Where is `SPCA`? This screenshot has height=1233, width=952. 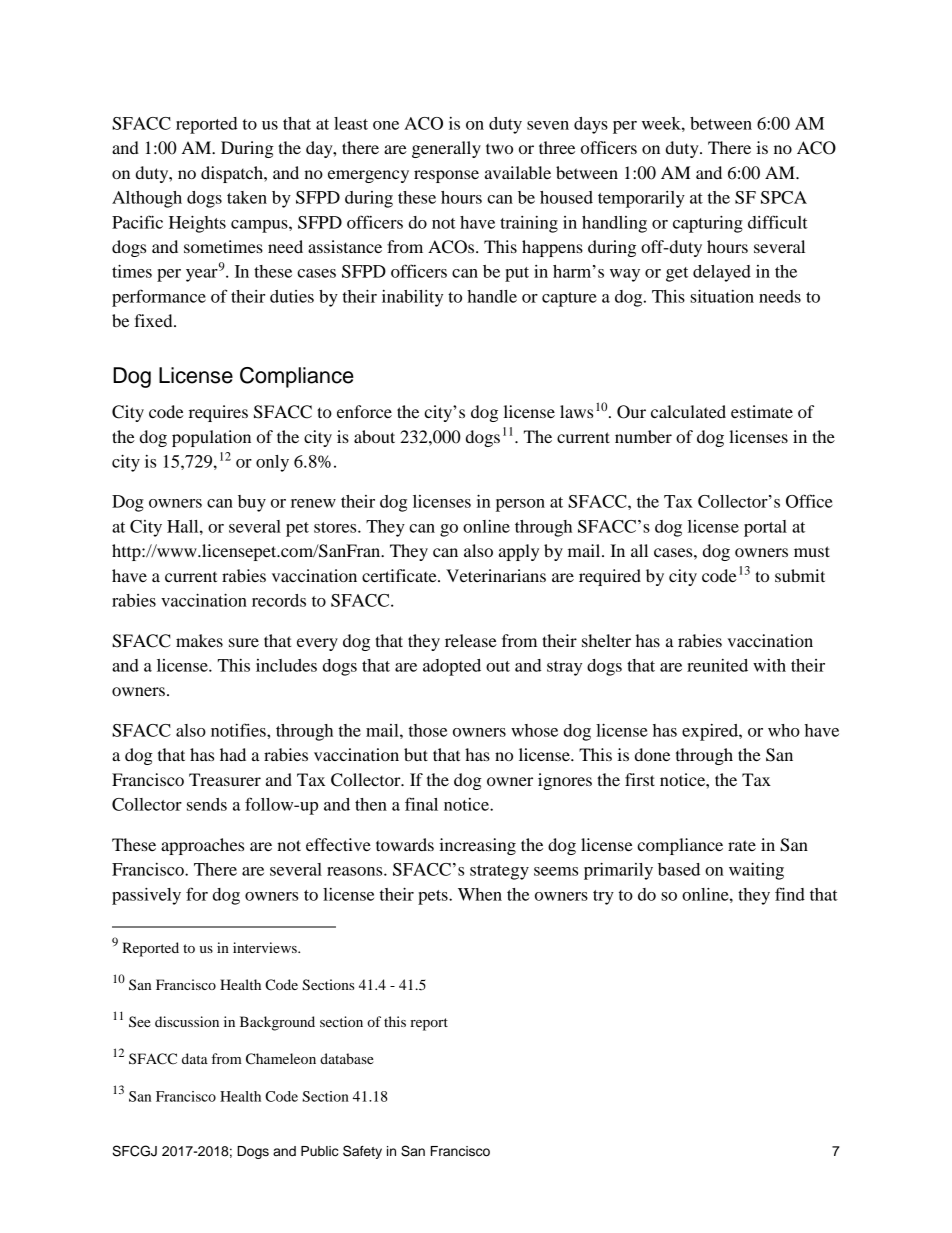
SPCA is located at coordinates (784, 197).
